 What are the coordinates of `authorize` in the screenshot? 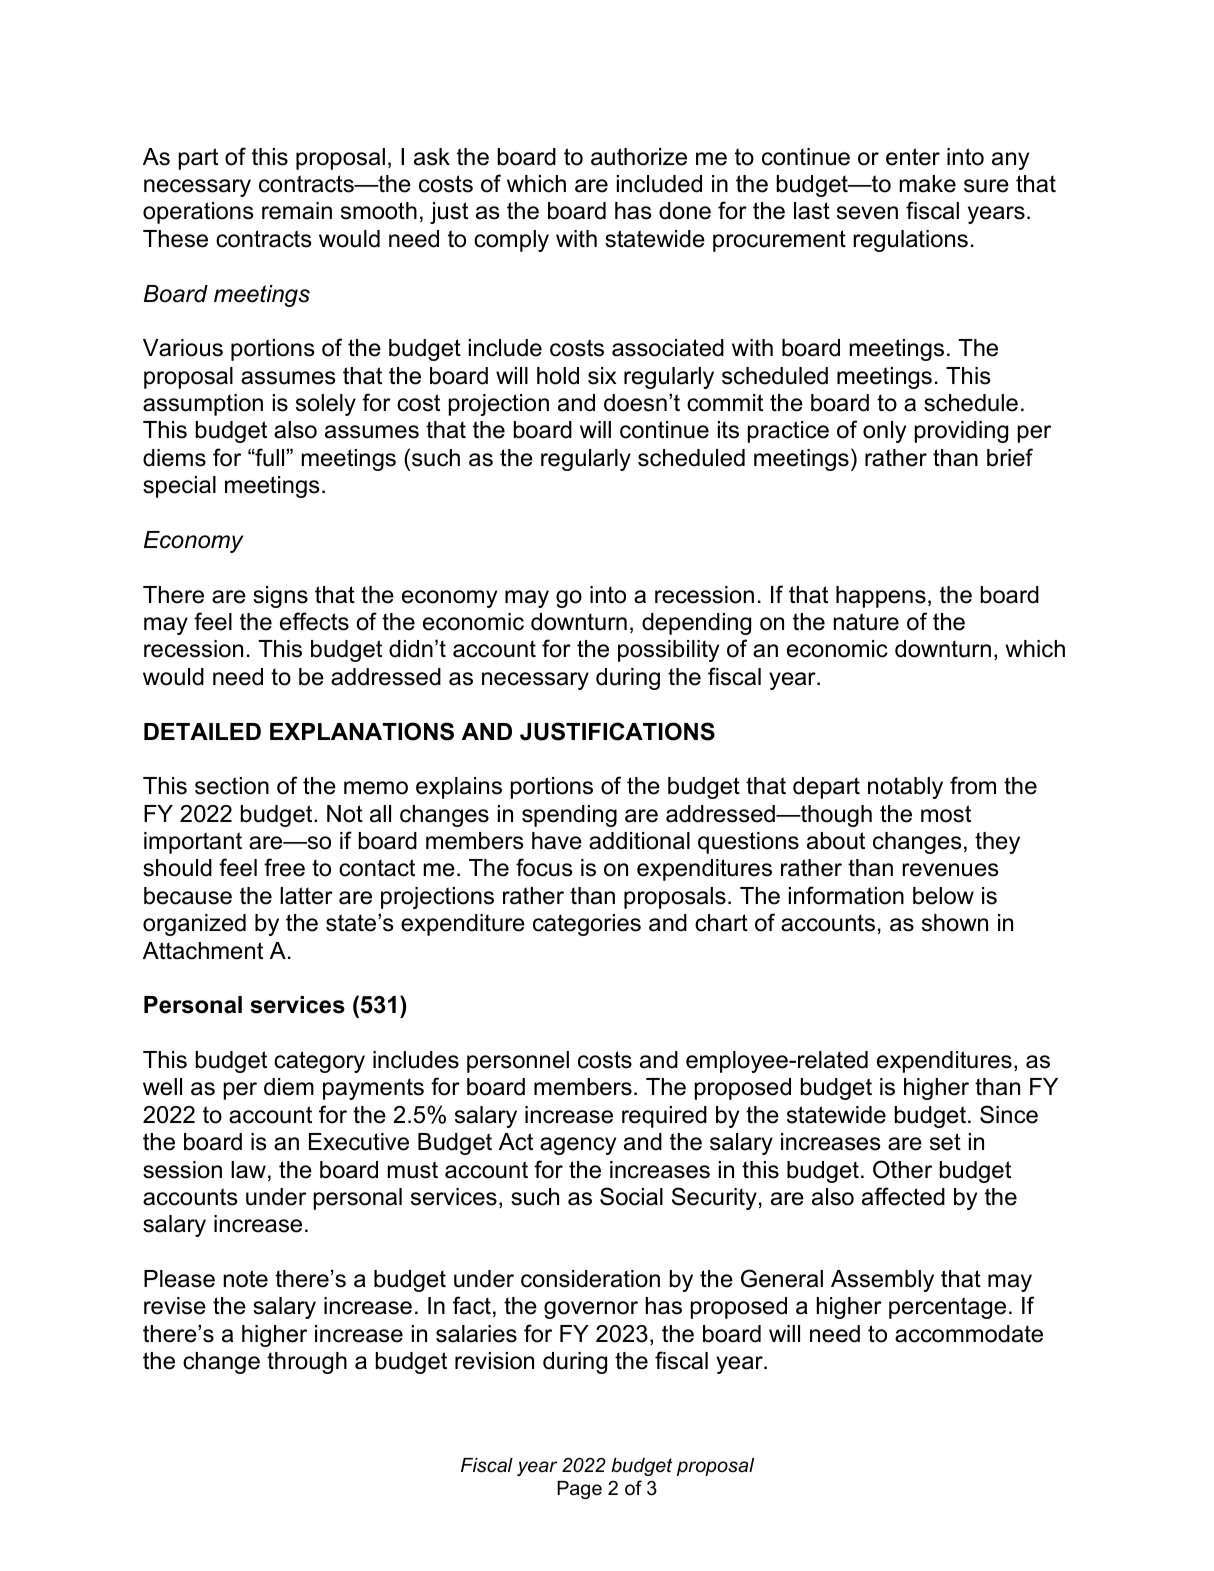 It's located at (639, 157).
